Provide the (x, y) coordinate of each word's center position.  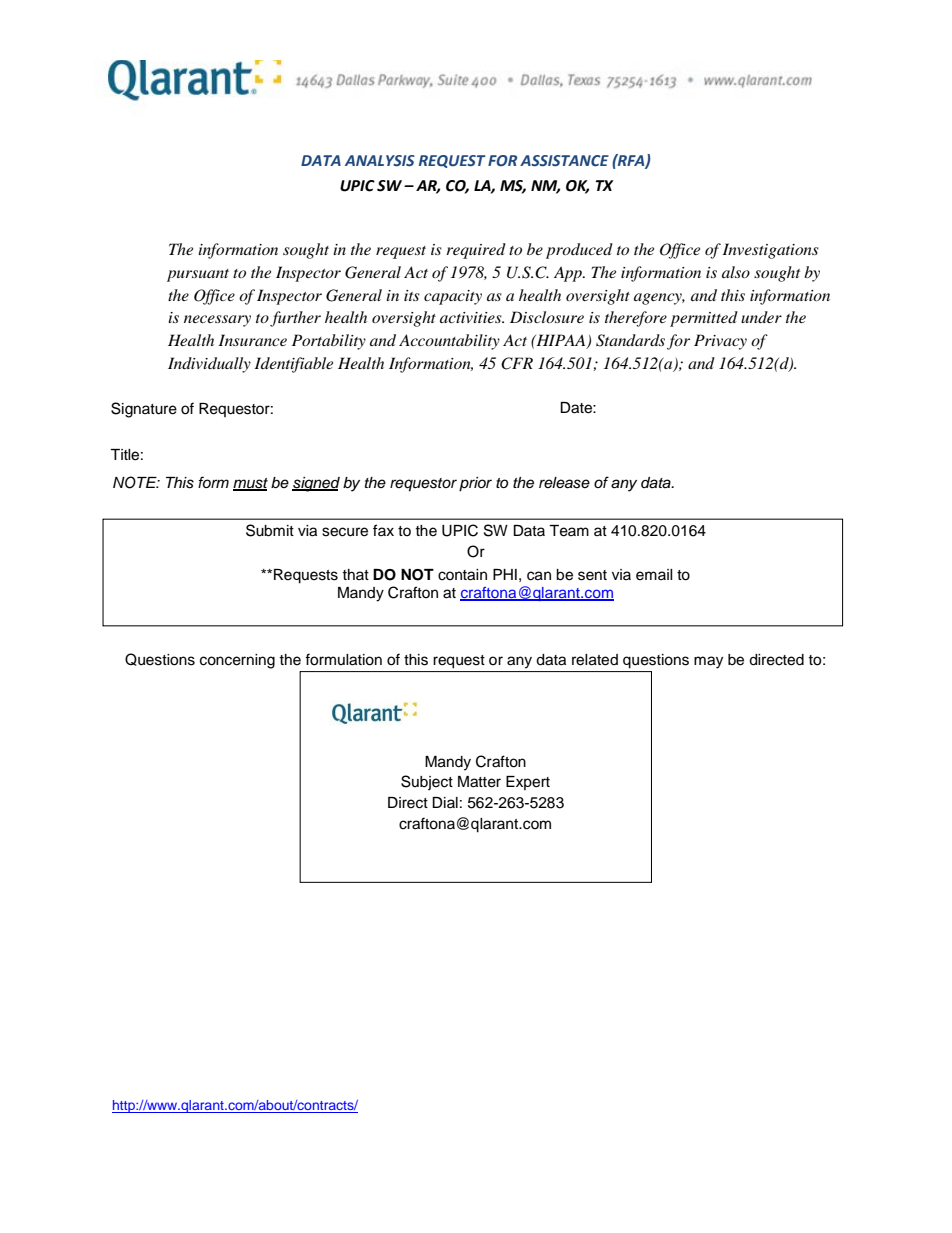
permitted (704, 319)
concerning (237, 661)
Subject (427, 782)
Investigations (771, 251)
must (250, 484)
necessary (217, 321)
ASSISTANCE (564, 161)
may (708, 662)
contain (462, 575)
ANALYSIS (380, 160)
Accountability (449, 342)
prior (475, 484)
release (564, 483)
